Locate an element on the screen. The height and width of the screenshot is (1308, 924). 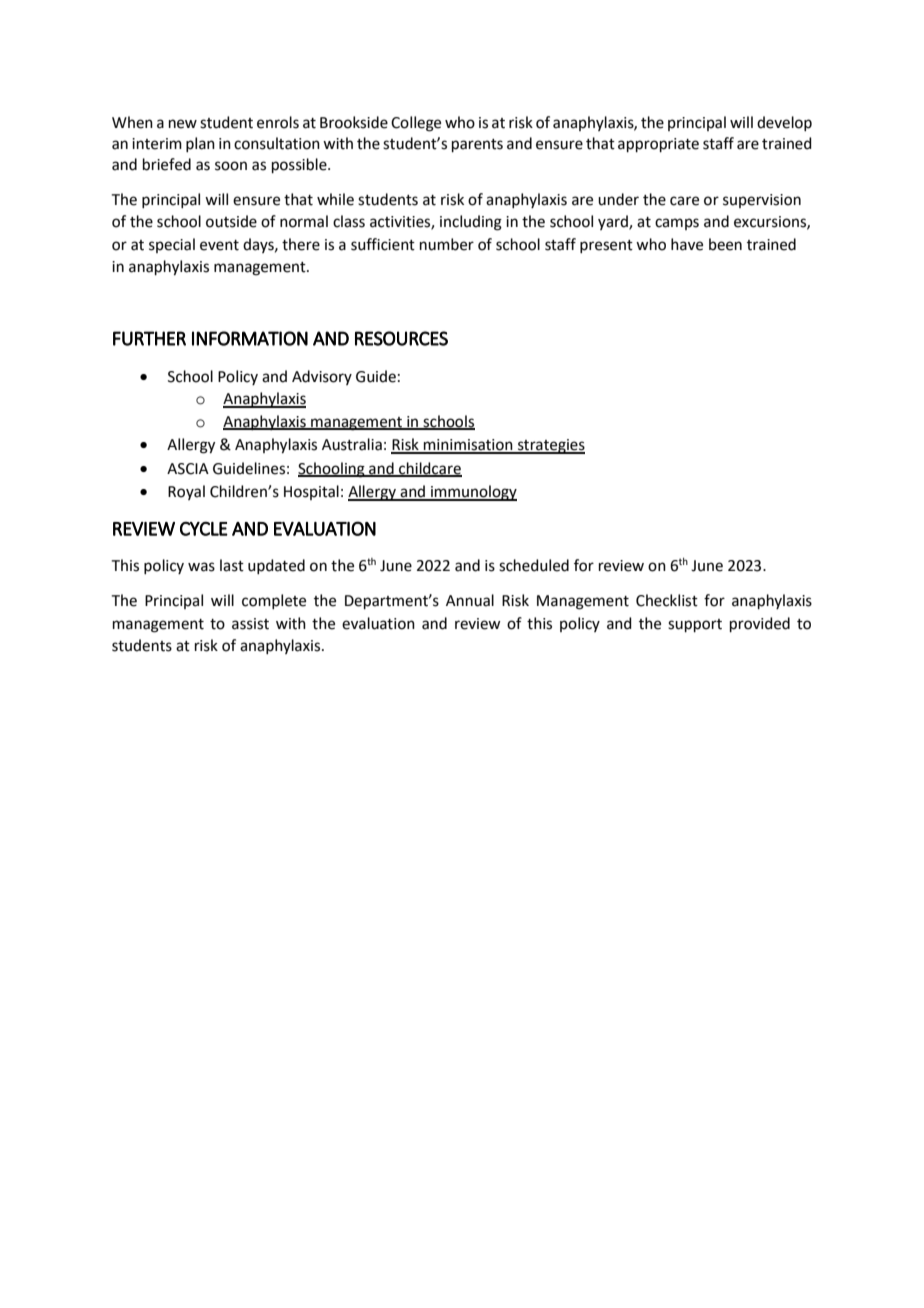
INFORMATION is located at coordinates (250, 338).
